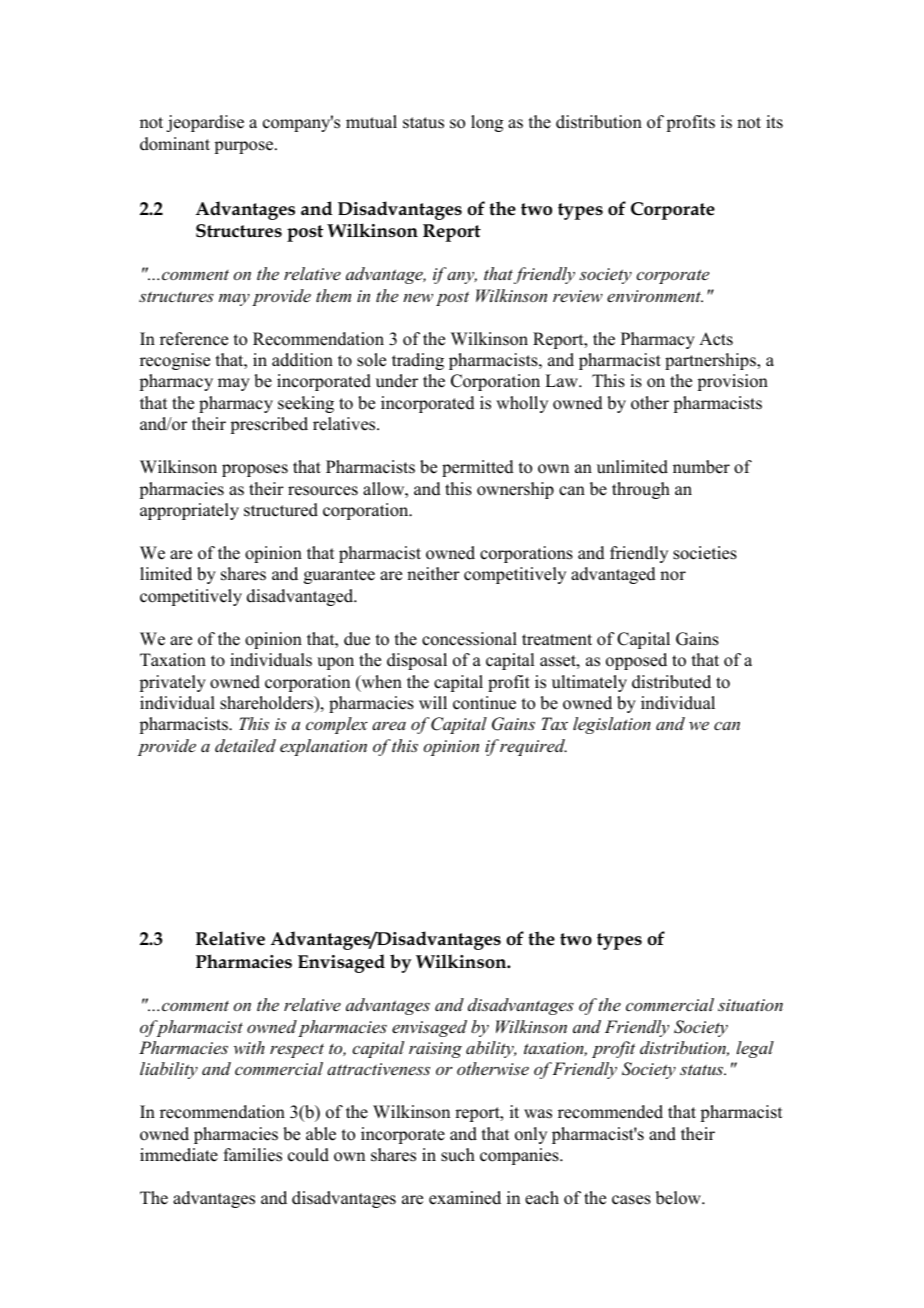  What do you see at coordinates (487, 123) in the page?
I see `long` at bounding box center [487, 123].
